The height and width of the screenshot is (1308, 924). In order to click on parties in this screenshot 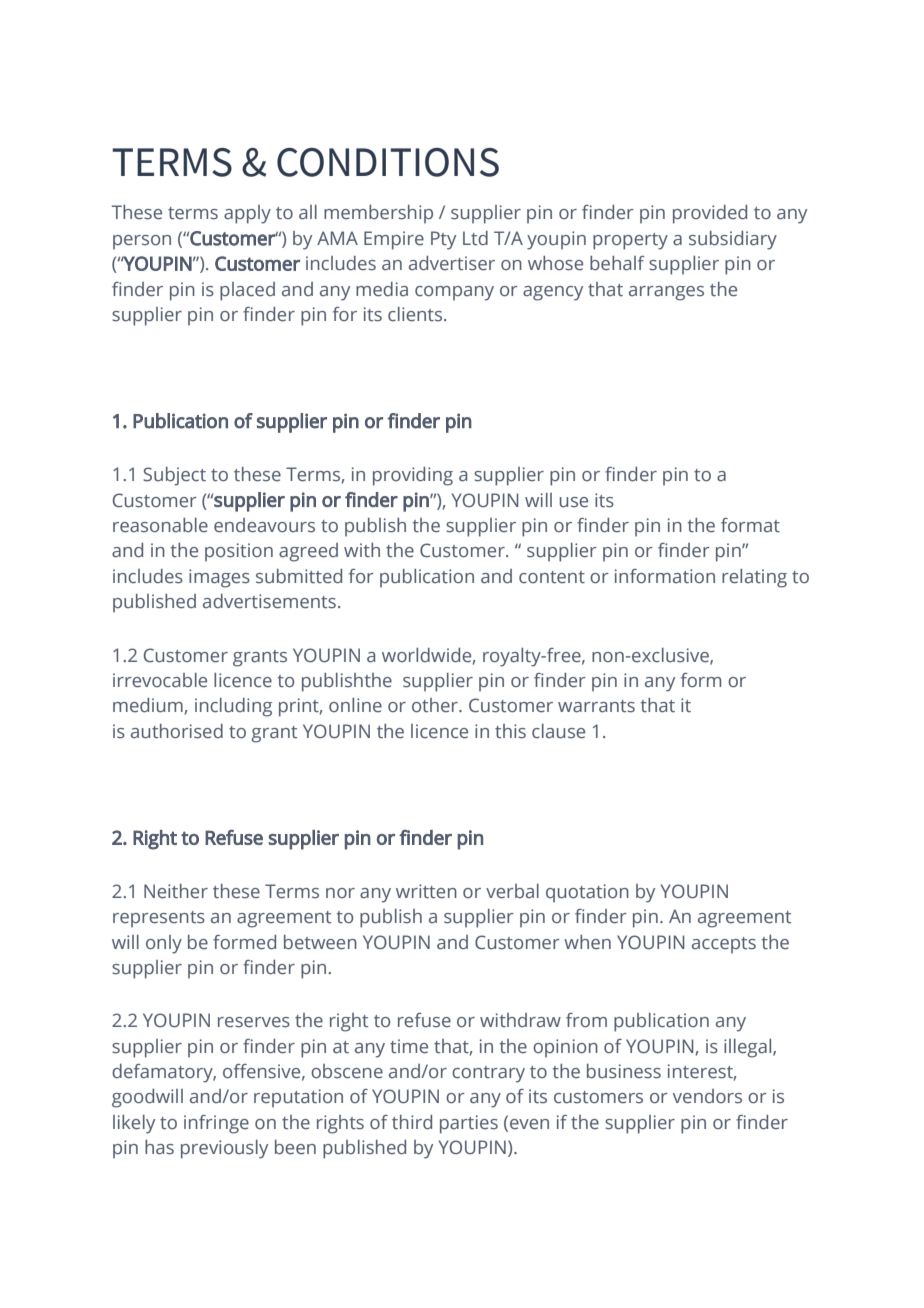, I will do `click(469, 1124)`.
